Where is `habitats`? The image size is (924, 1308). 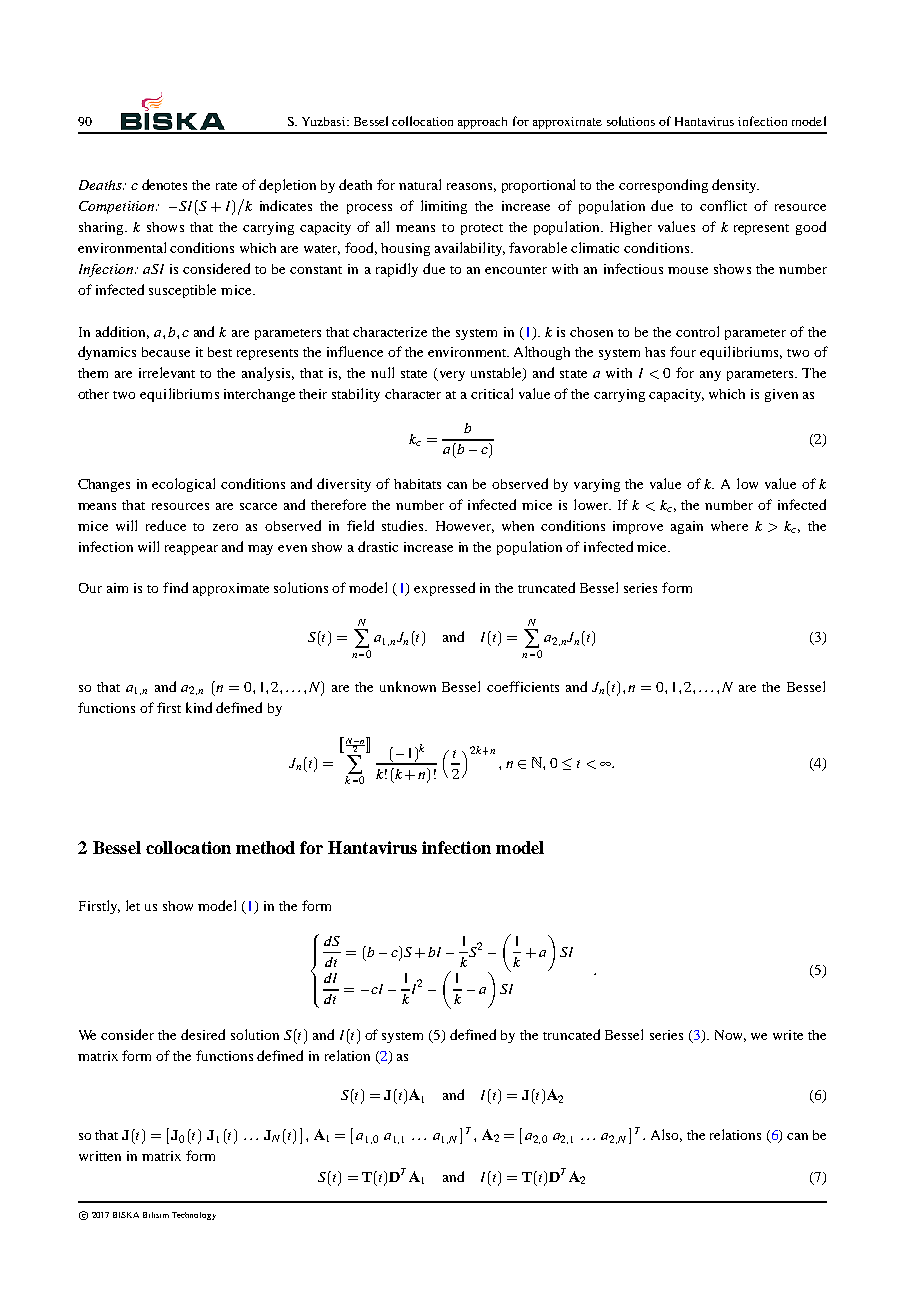
habitats is located at coordinates (417, 484).
